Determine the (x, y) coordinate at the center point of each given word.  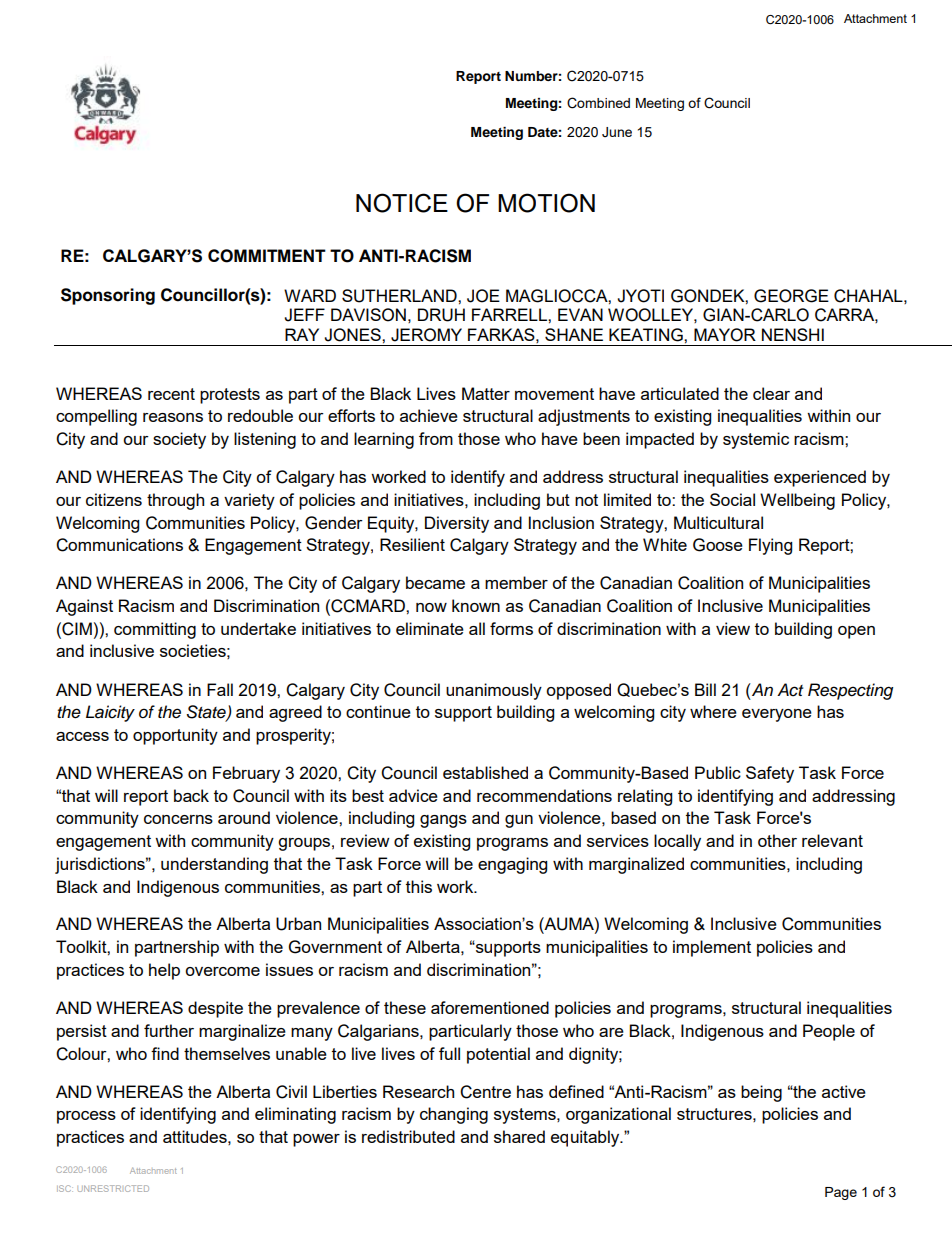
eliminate (430, 628)
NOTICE (402, 203)
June (617, 132)
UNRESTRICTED (113, 1188)
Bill (705, 689)
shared (519, 1136)
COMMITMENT (267, 256)
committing (155, 630)
